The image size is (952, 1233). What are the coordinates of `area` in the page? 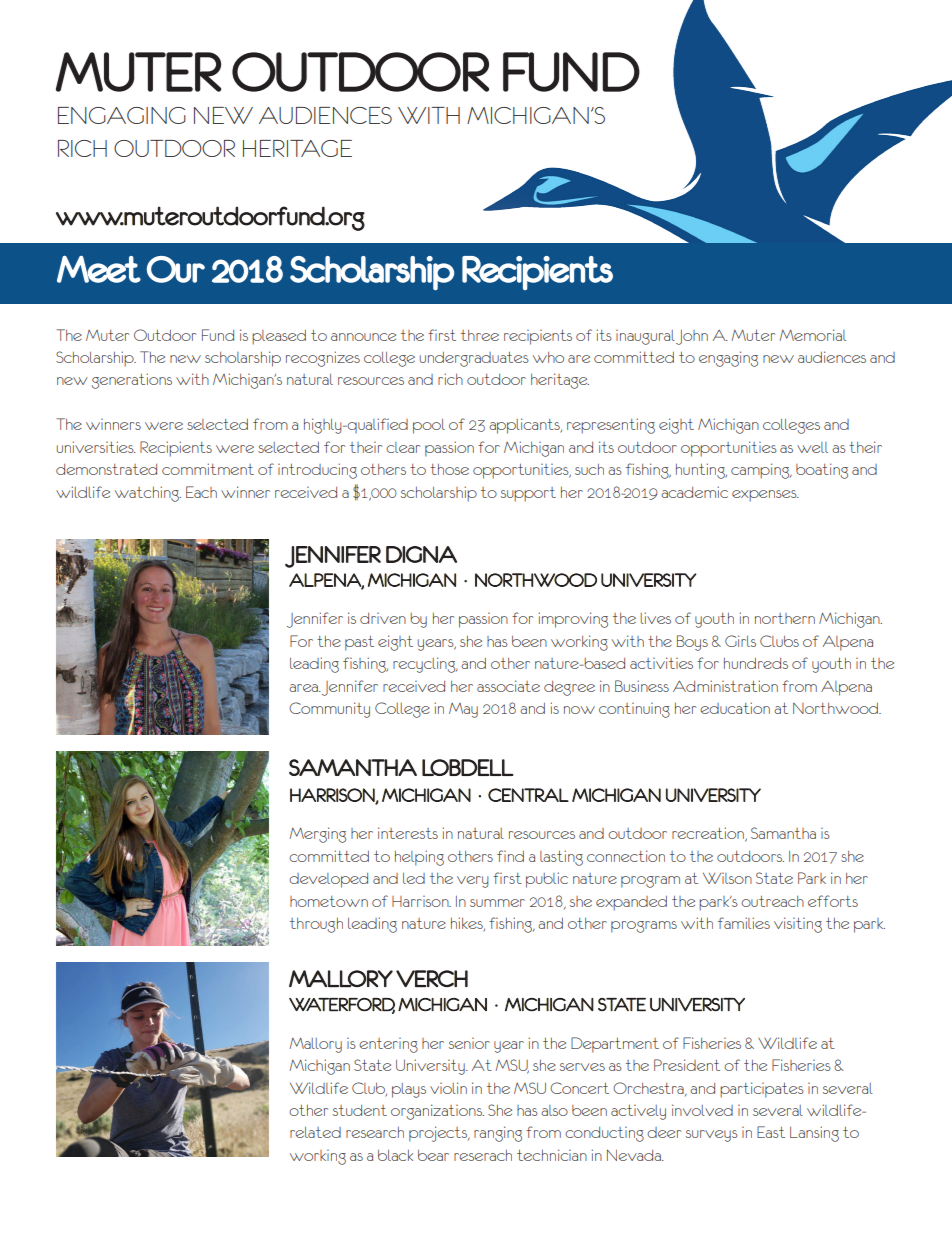 It's located at (304, 688).
